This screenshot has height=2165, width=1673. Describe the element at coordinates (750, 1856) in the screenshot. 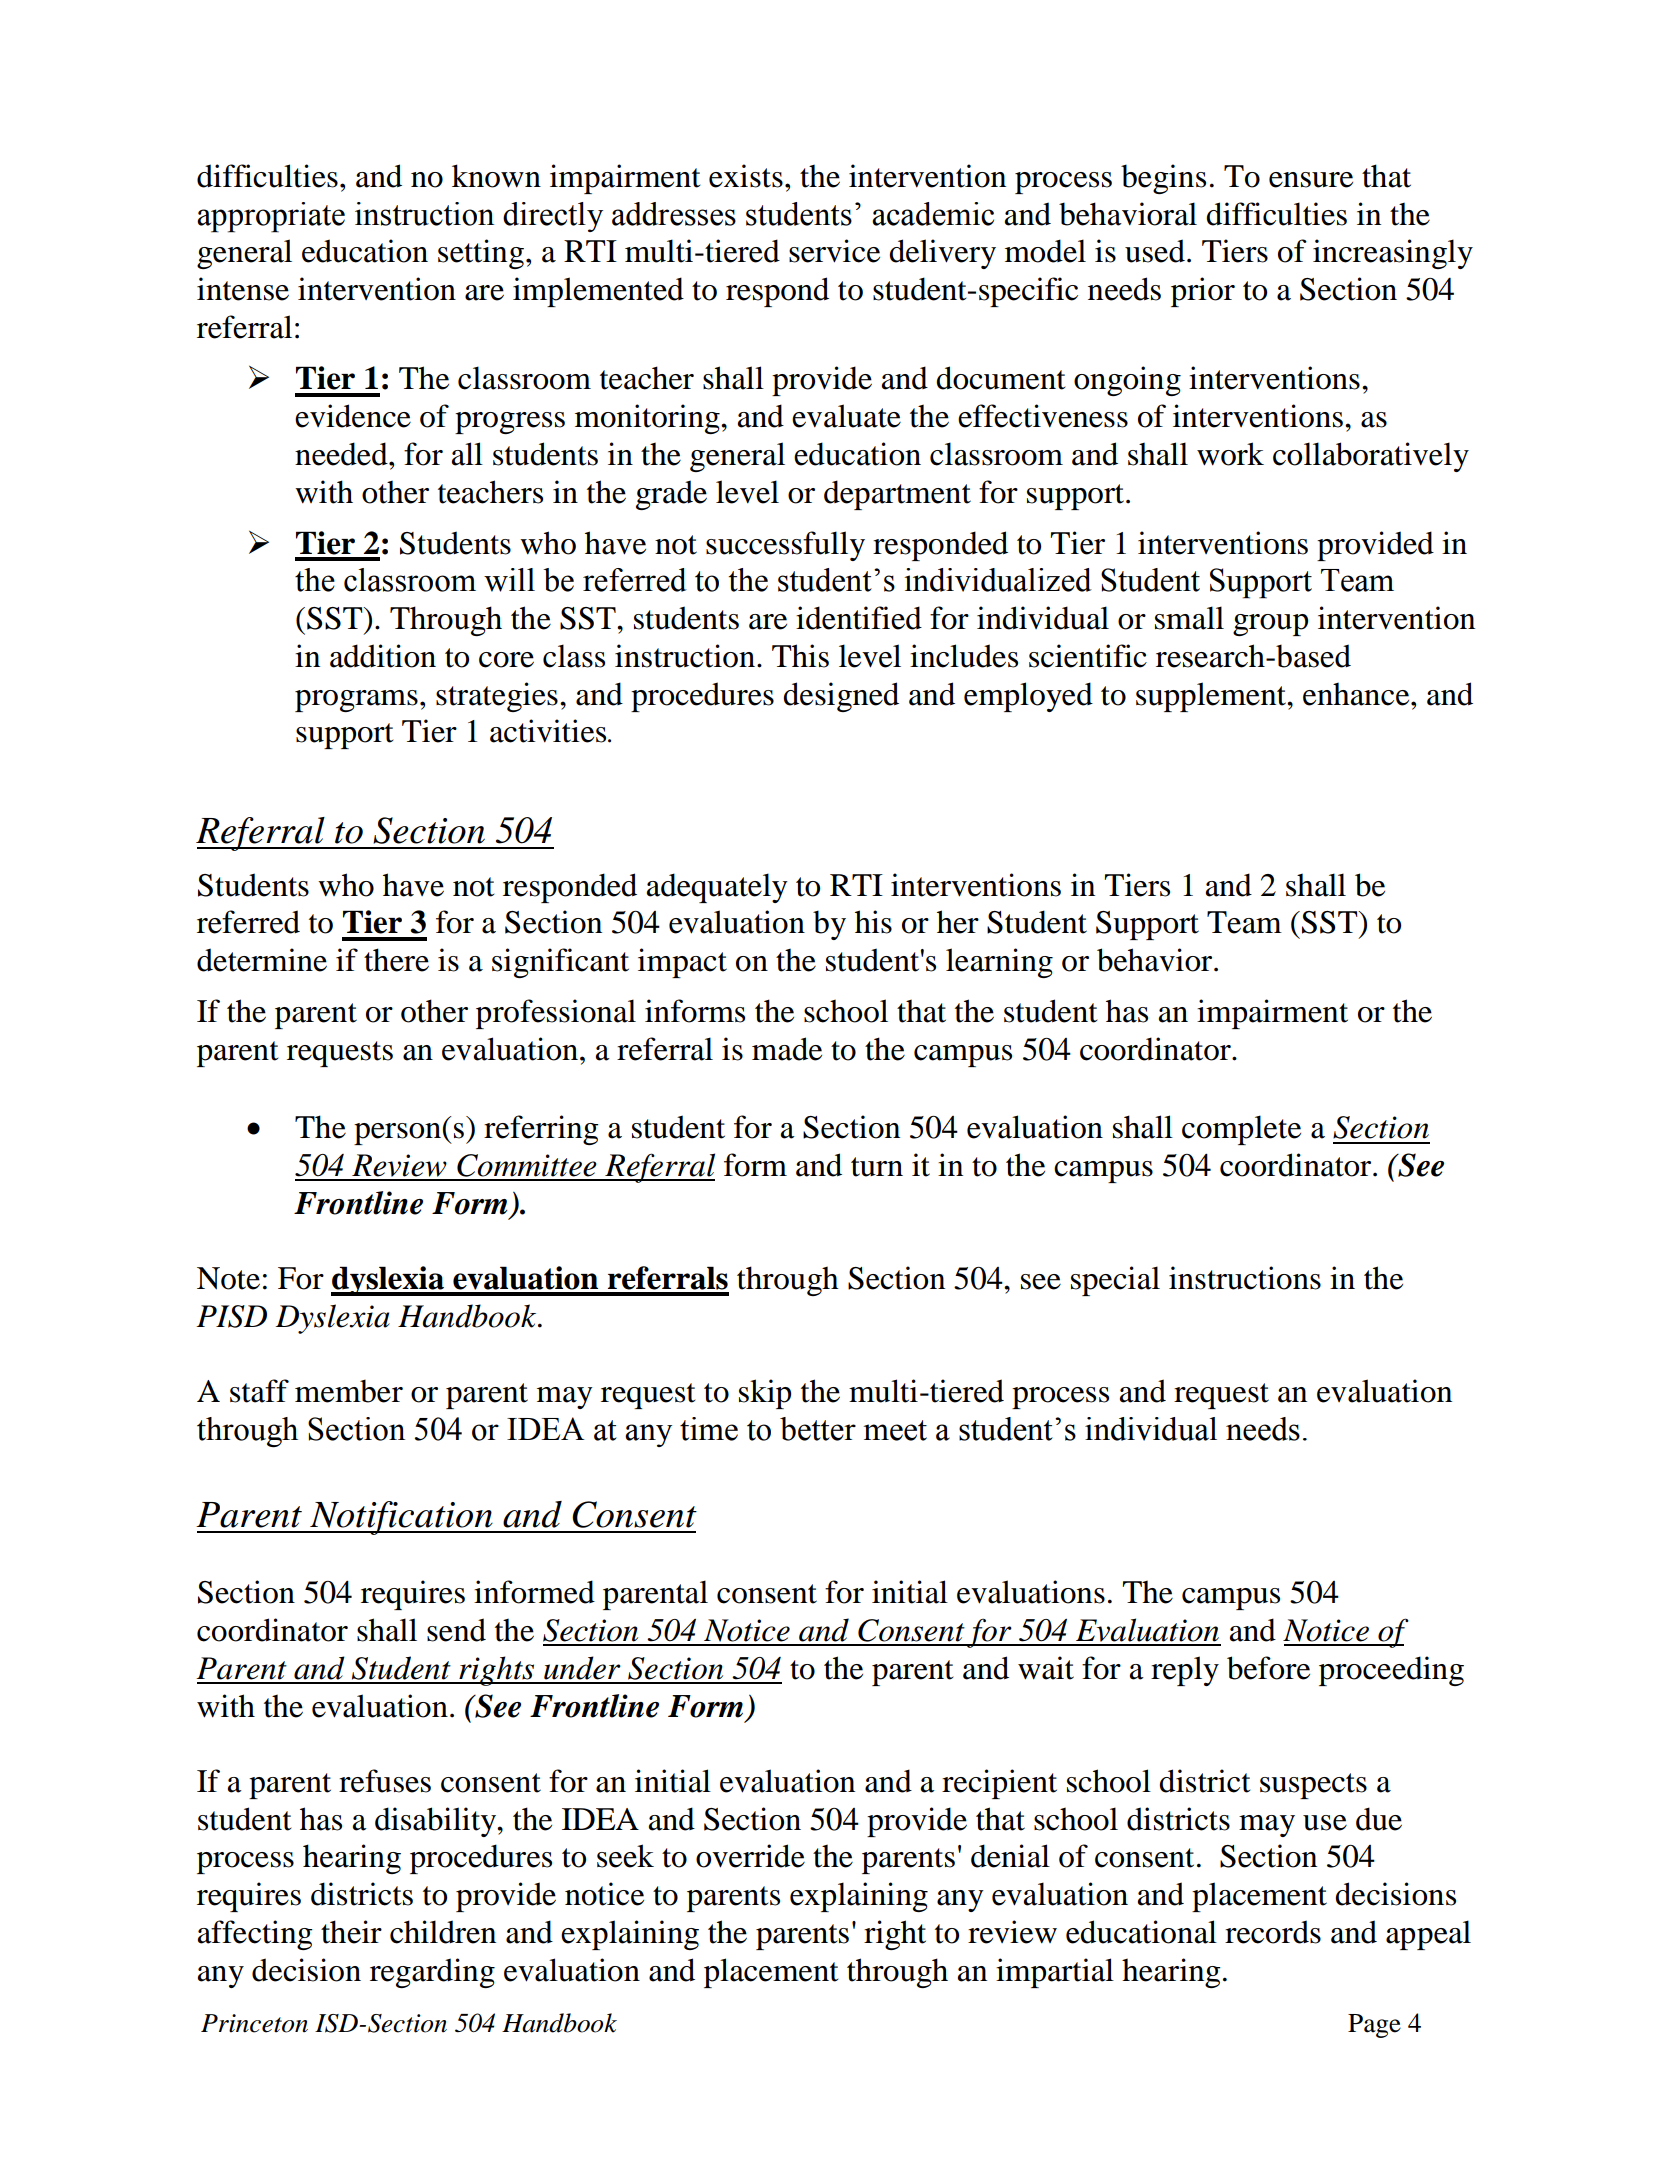

I see `override` at that location.
